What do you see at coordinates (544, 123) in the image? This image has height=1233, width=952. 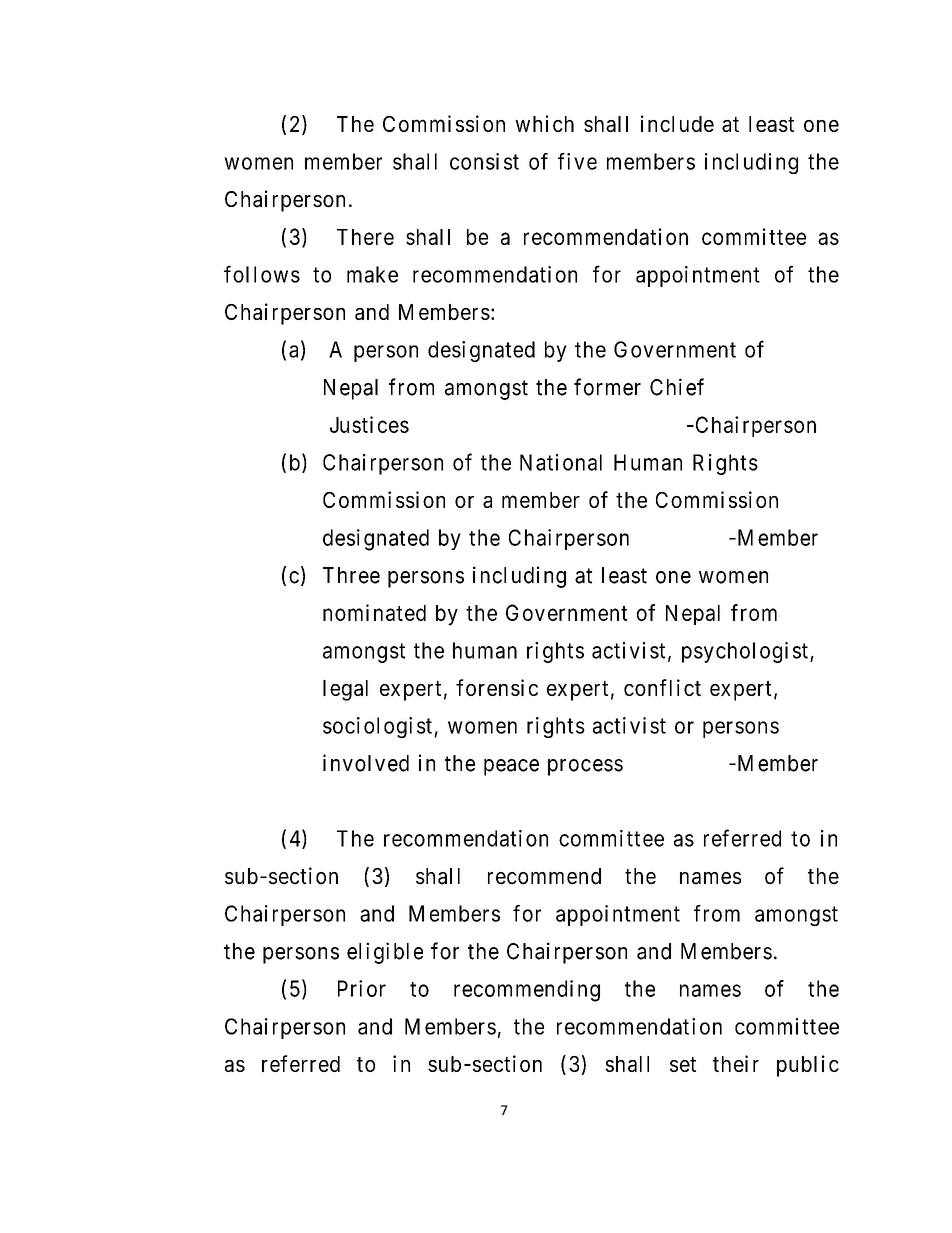 I see `which` at bounding box center [544, 123].
